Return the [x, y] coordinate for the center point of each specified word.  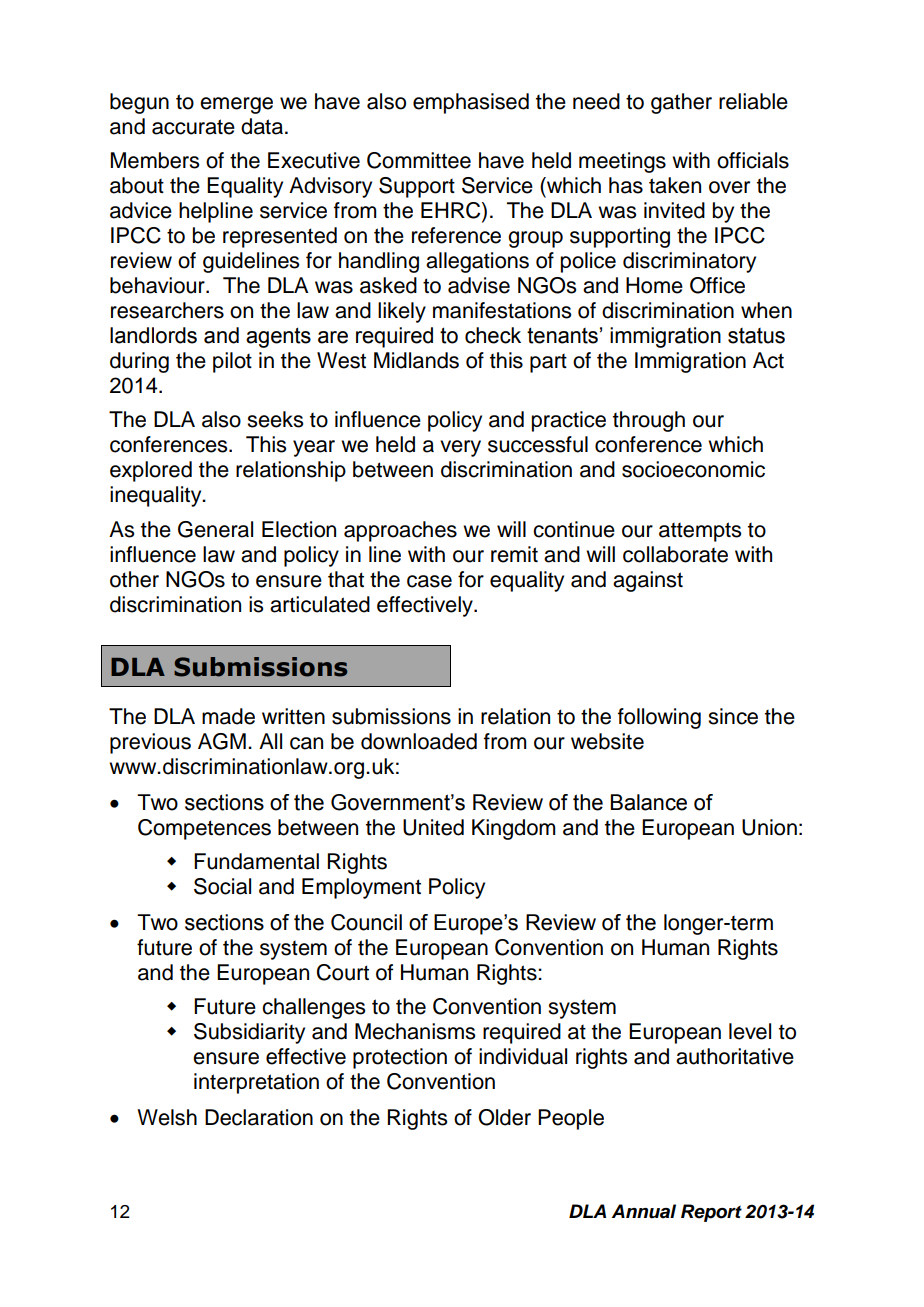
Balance [649, 802]
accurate [193, 127]
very [460, 448]
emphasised [471, 103]
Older [504, 1117]
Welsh [167, 1117]
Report [711, 1213]
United [433, 827]
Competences [204, 829]
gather [681, 103]
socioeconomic [693, 469]
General [215, 529]
